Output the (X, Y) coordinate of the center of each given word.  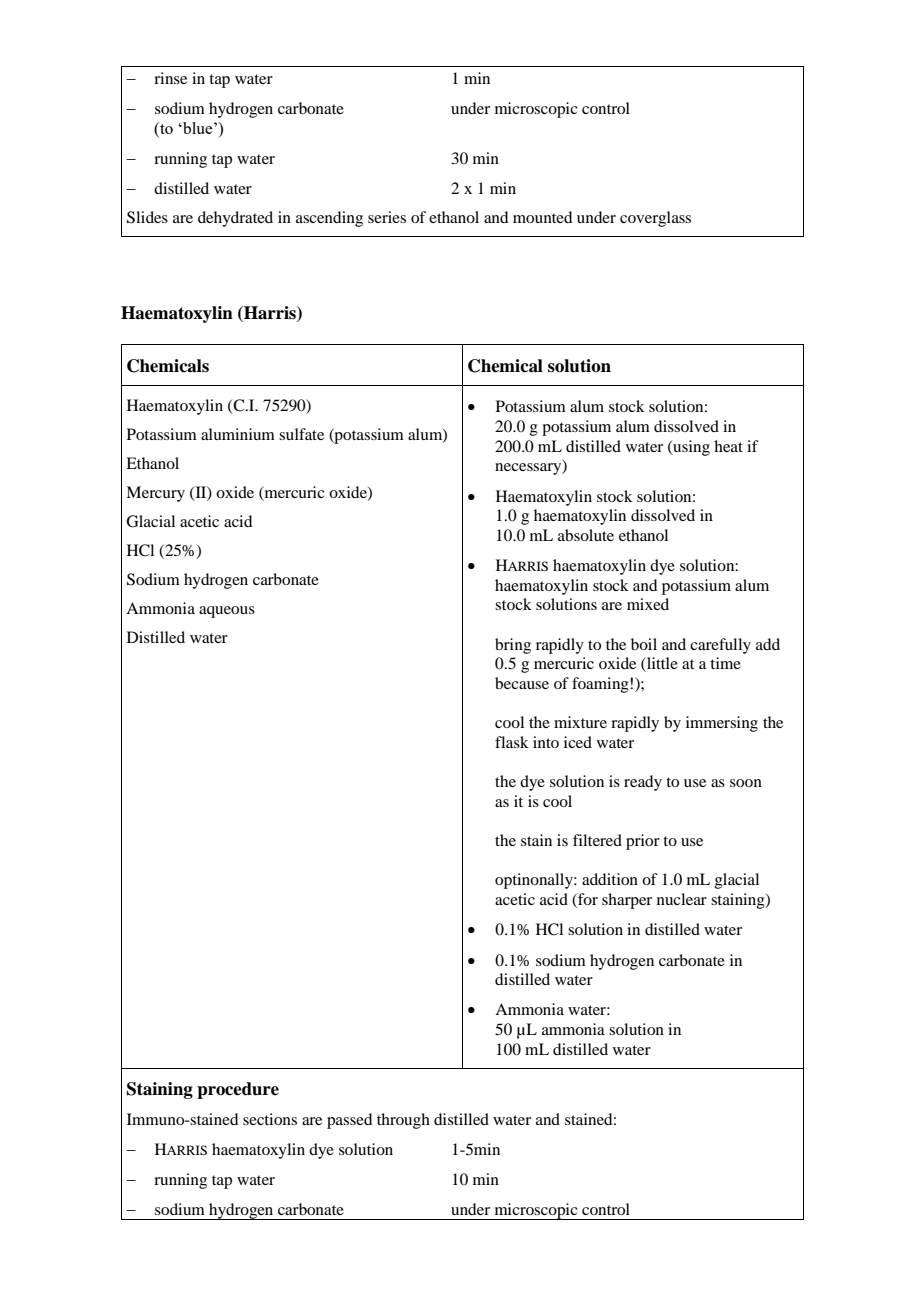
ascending (329, 219)
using (690, 448)
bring (513, 646)
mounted (542, 217)
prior (643, 842)
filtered (597, 840)
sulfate (301, 434)
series (387, 217)
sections (270, 1119)
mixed (648, 604)
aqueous (227, 612)
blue (198, 128)
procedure (238, 1090)
